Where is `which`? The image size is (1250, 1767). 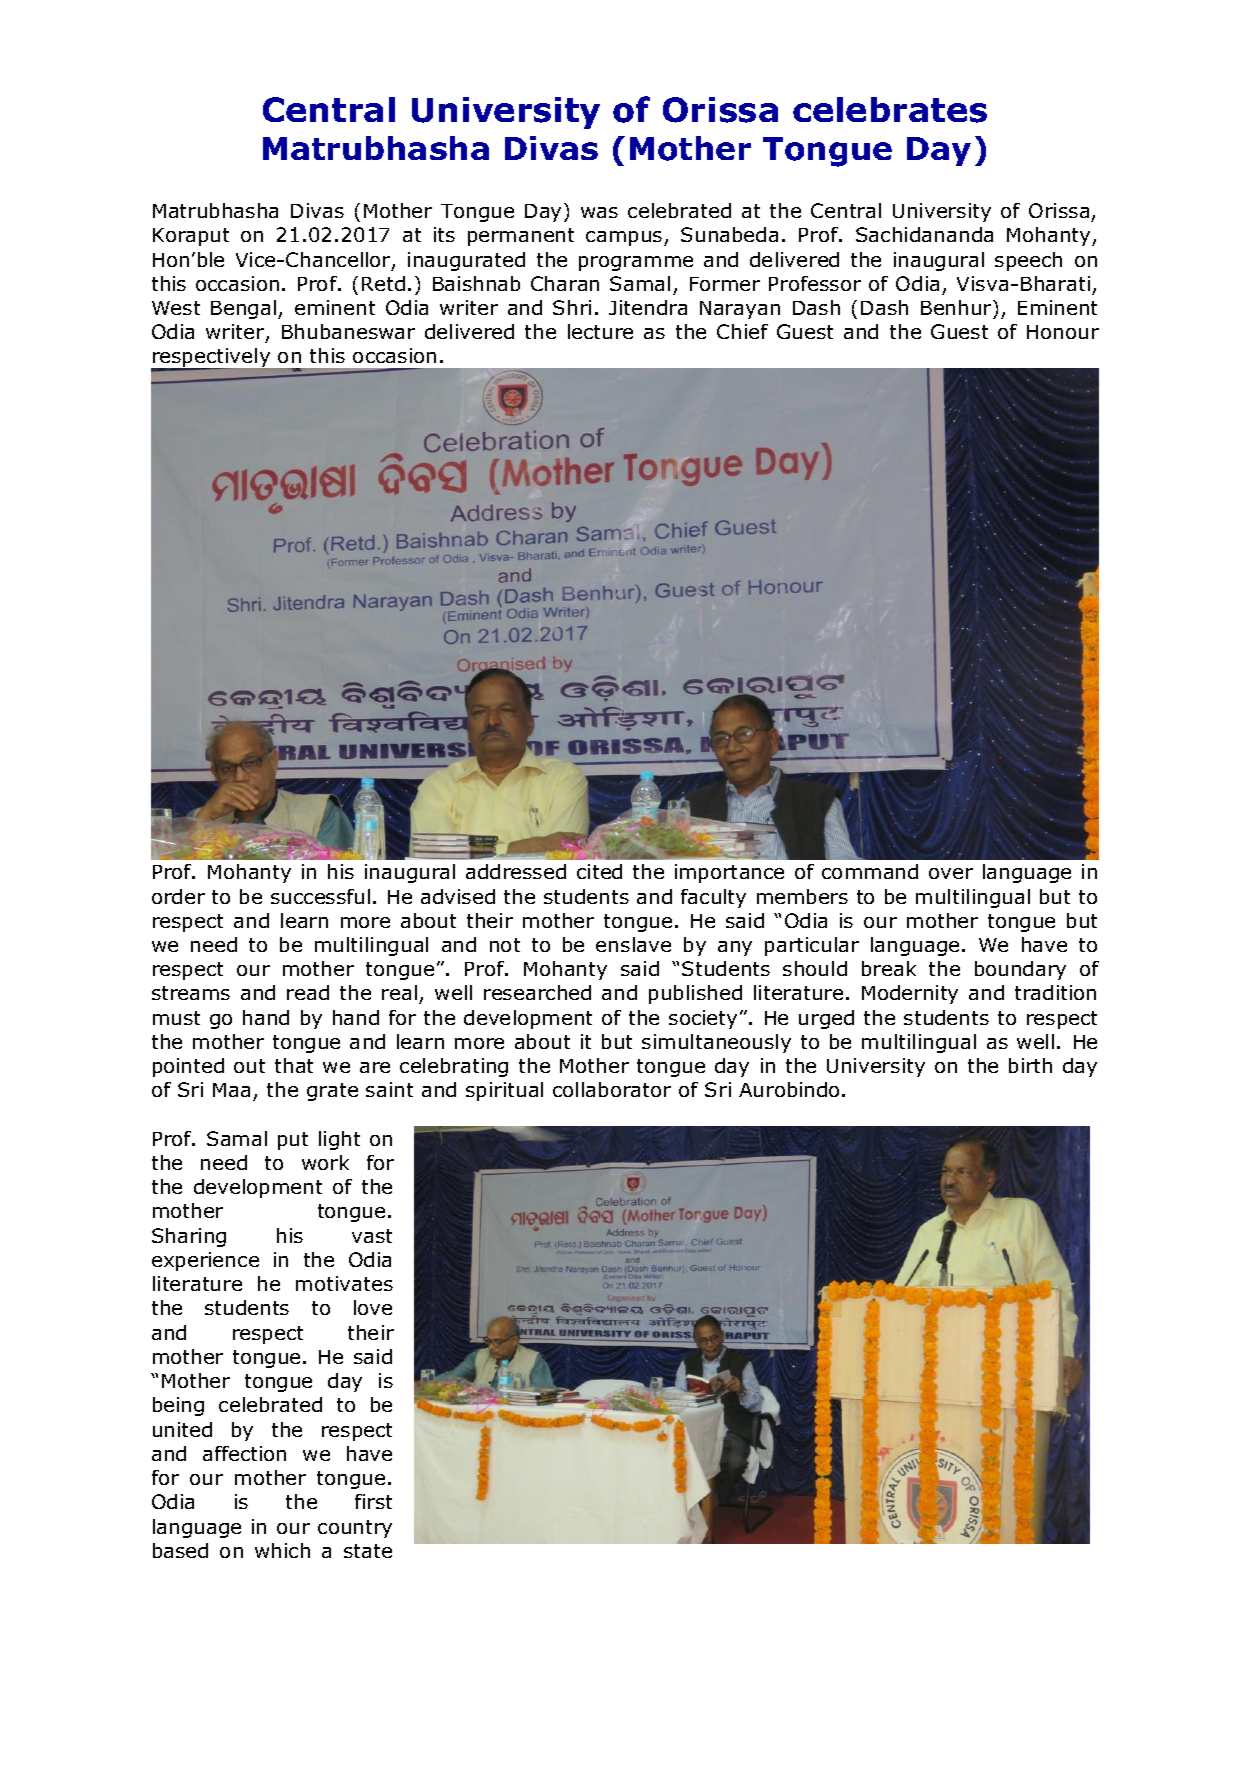
which is located at coordinates (282, 1550).
